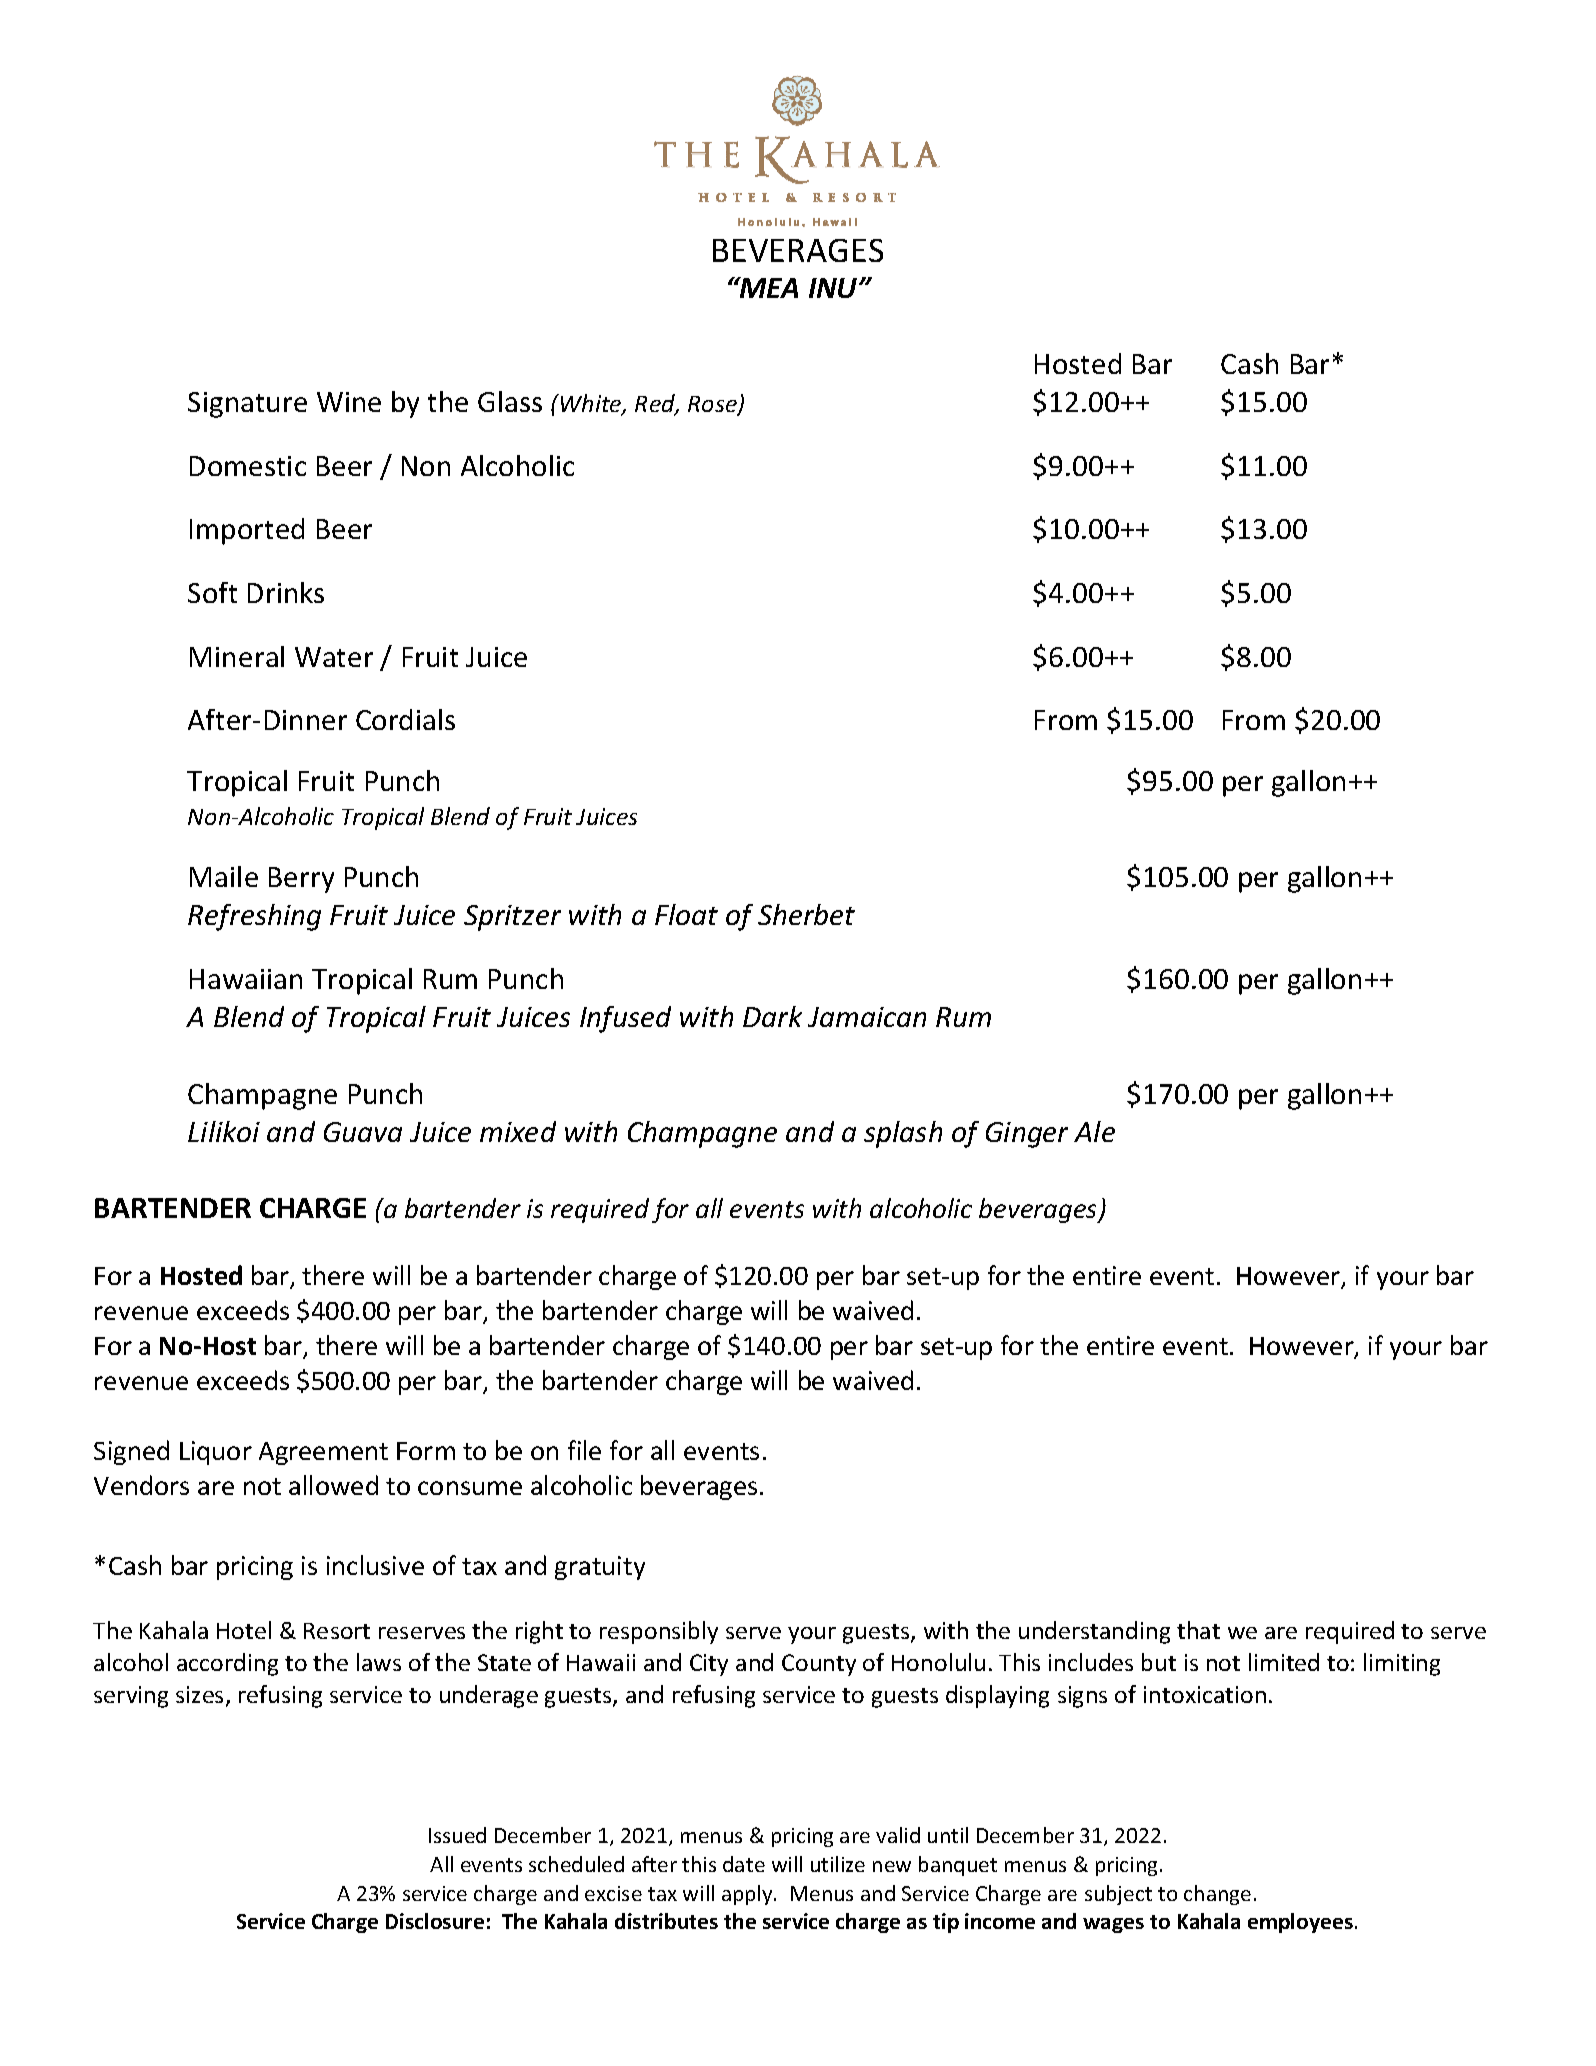  What do you see at coordinates (363, 1132) in the screenshot?
I see `Guava` at bounding box center [363, 1132].
